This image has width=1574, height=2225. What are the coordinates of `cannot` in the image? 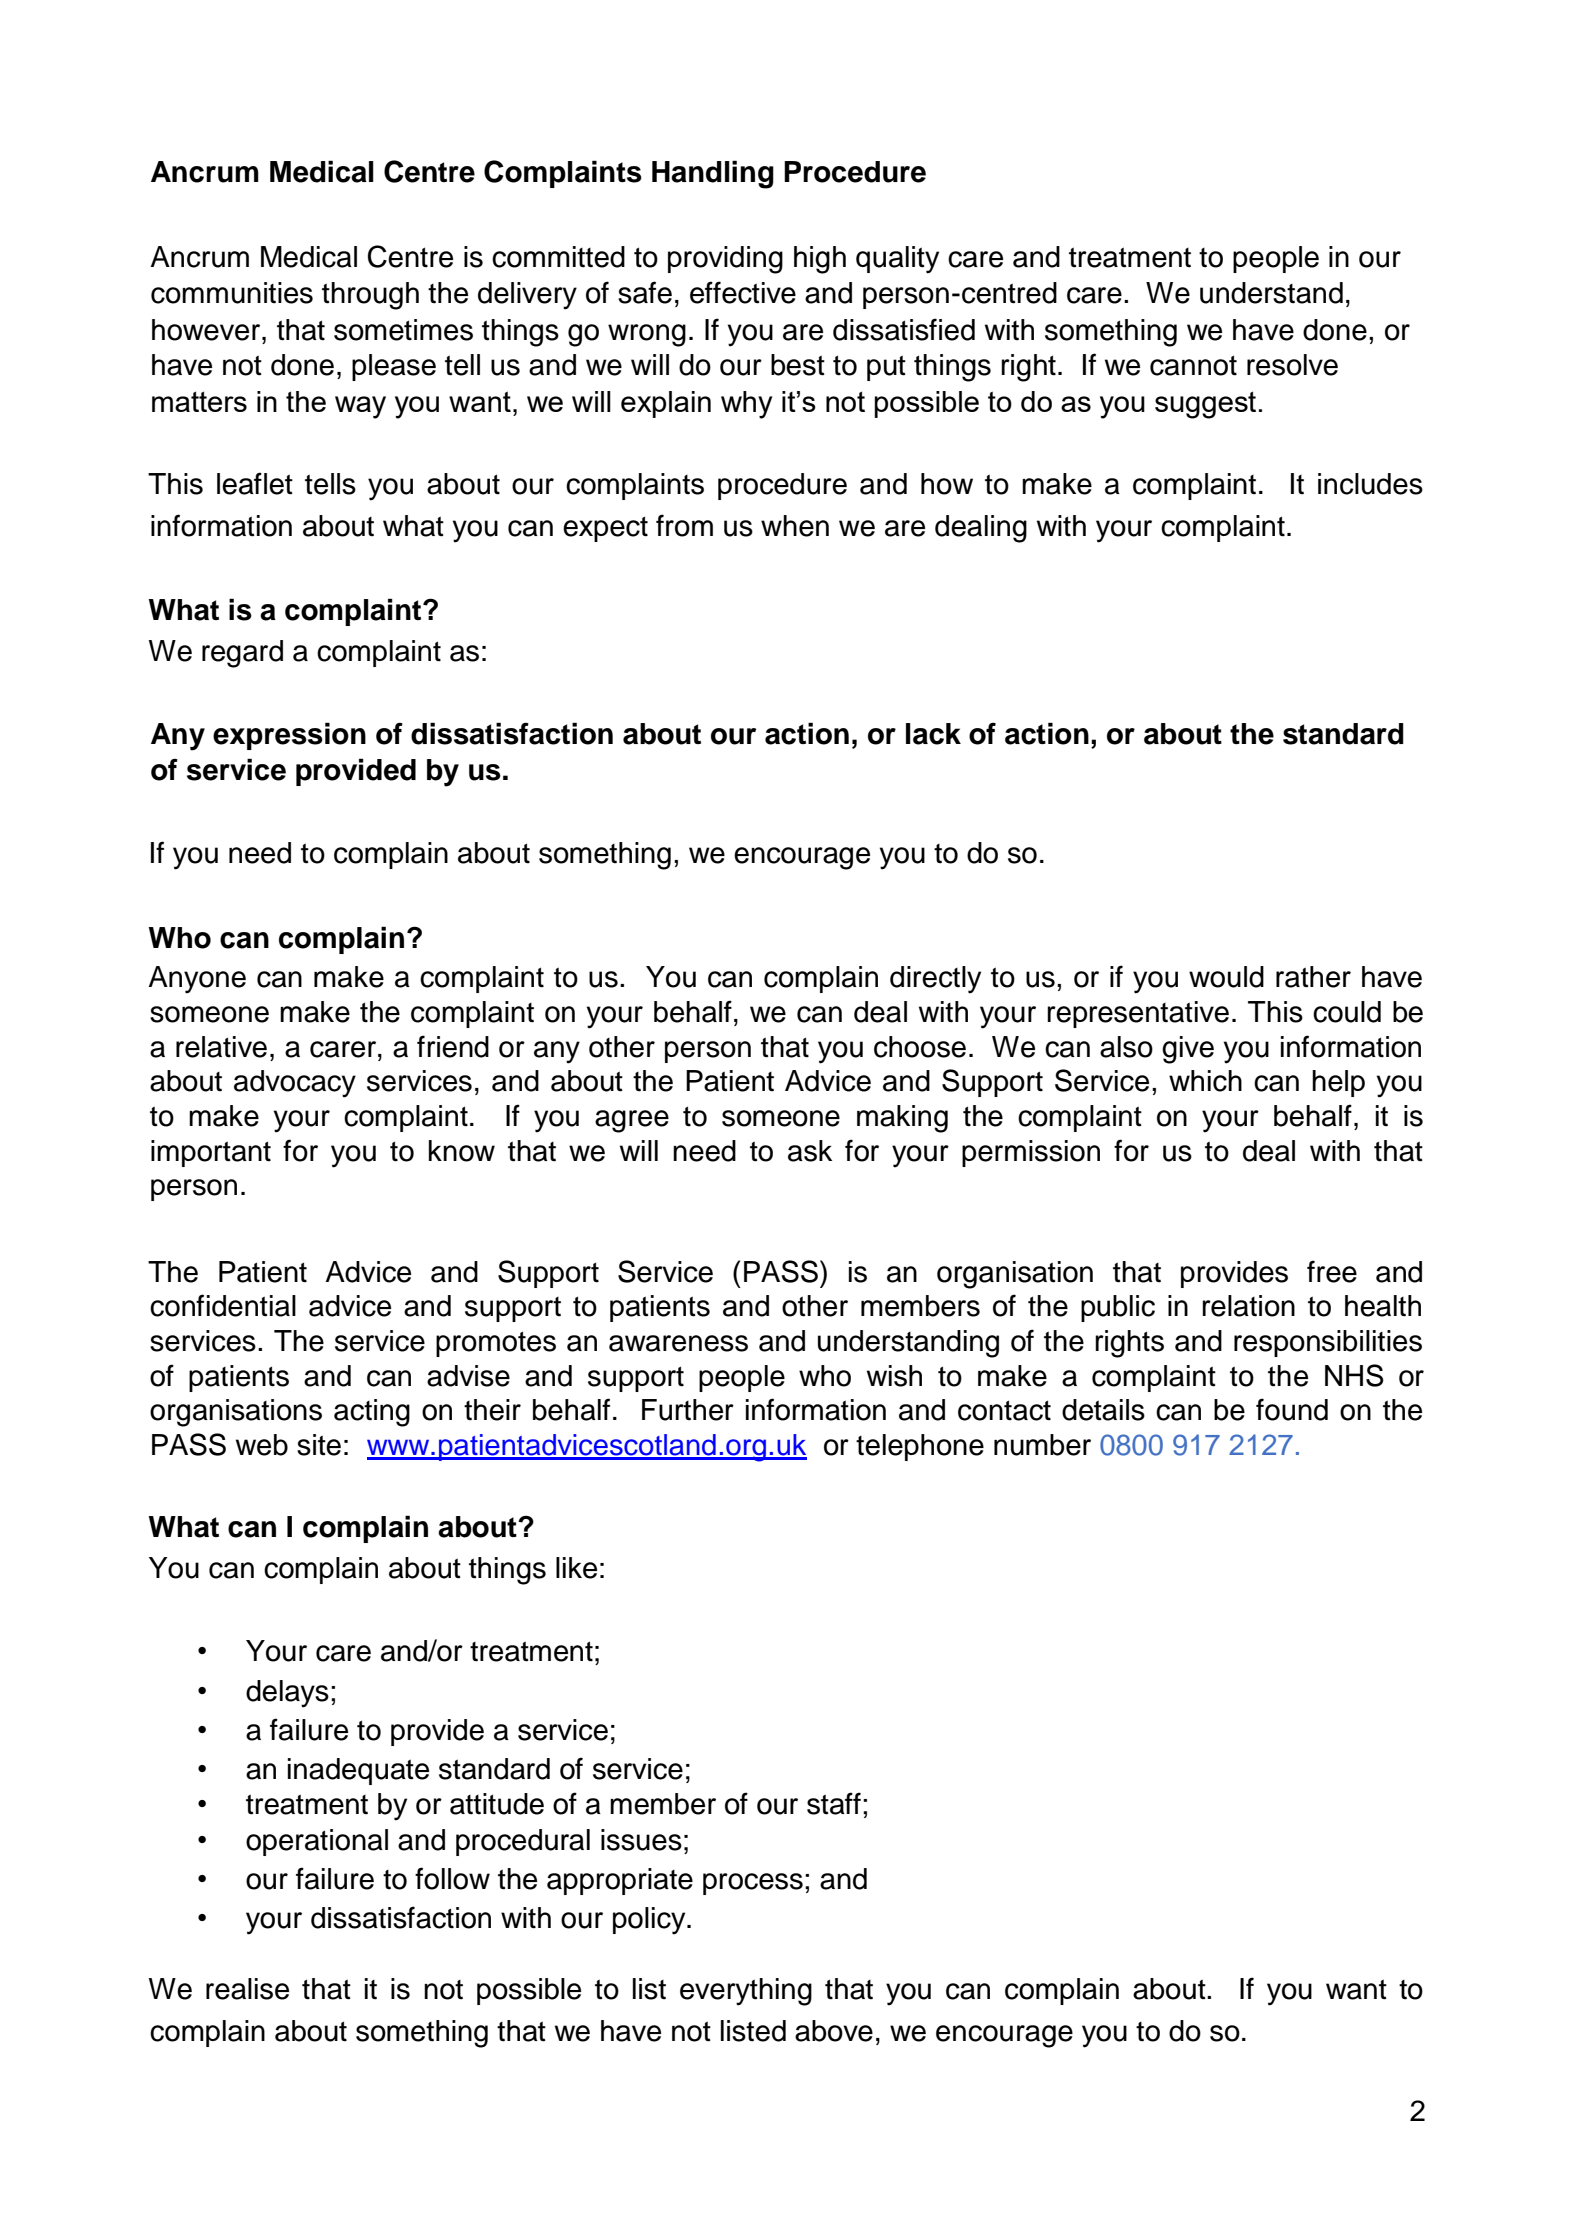 It's located at (1193, 365).
